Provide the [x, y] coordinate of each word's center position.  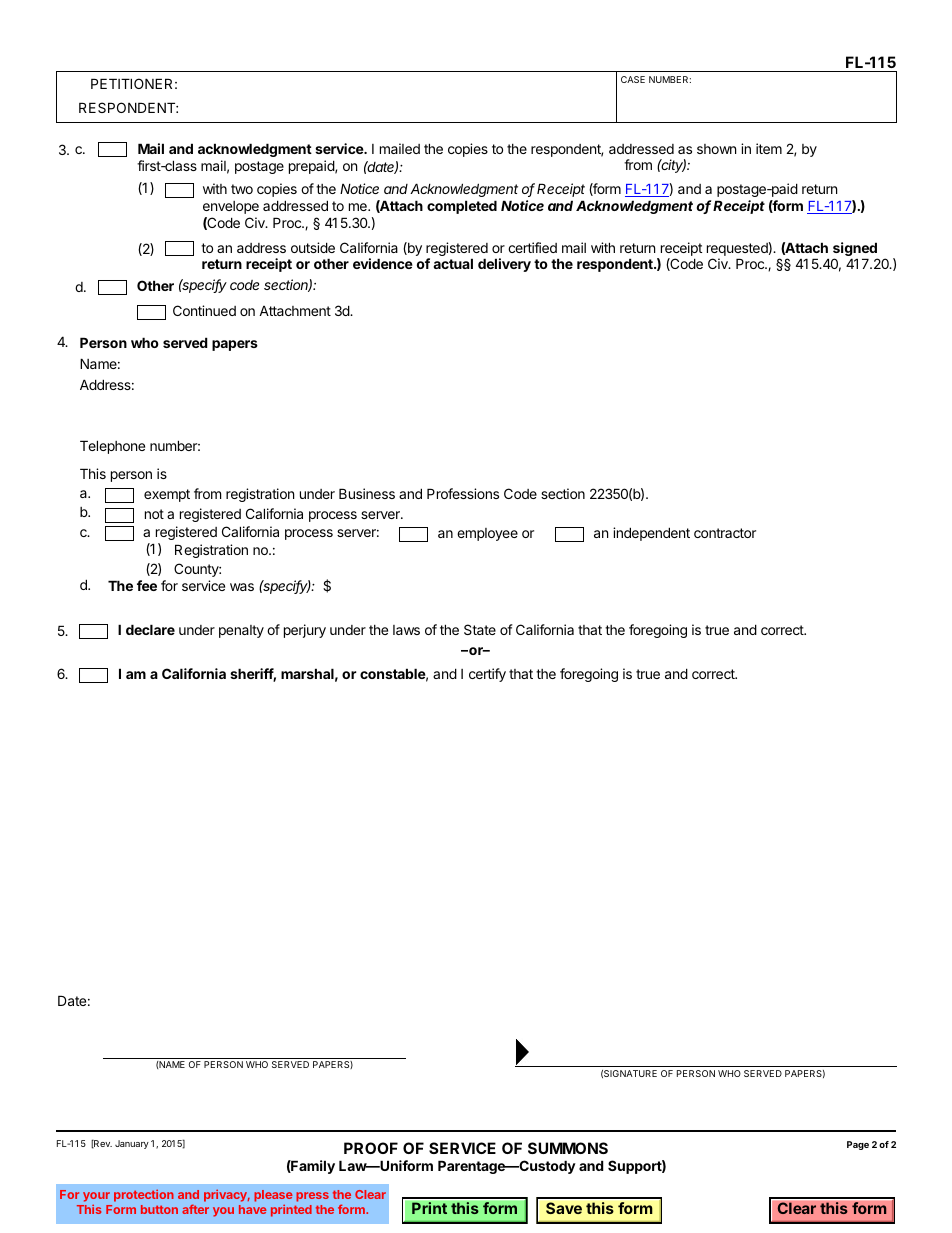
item [769, 148]
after [195, 1209]
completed [462, 207]
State [480, 629]
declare [150, 629]
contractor [725, 533]
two [242, 189]
